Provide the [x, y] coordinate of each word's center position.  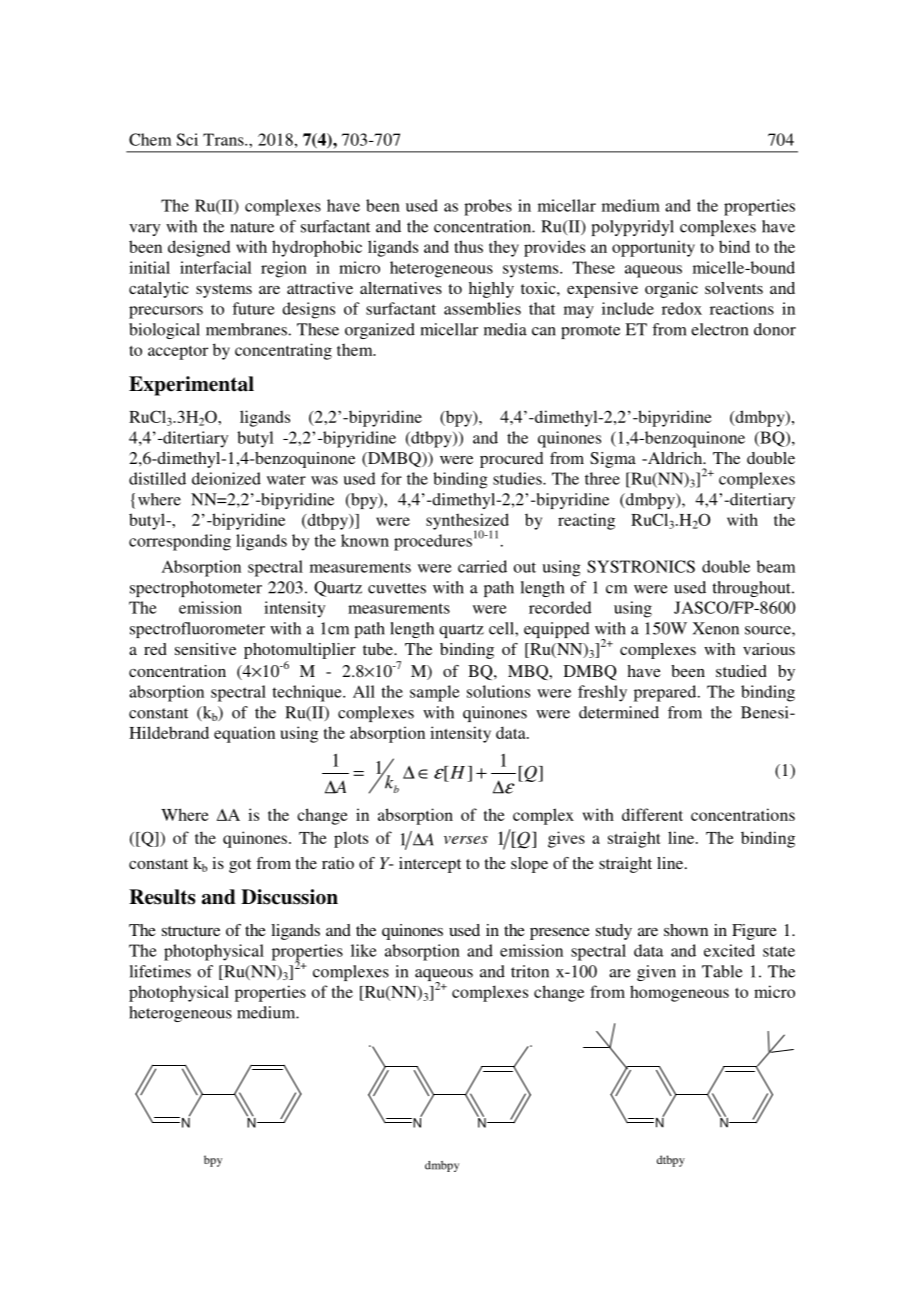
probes [488, 207]
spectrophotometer [196, 589]
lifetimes [160, 971]
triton [530, 971]
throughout [752, 589]
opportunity [653, 248]
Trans [224, 139]
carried [482, 566]
